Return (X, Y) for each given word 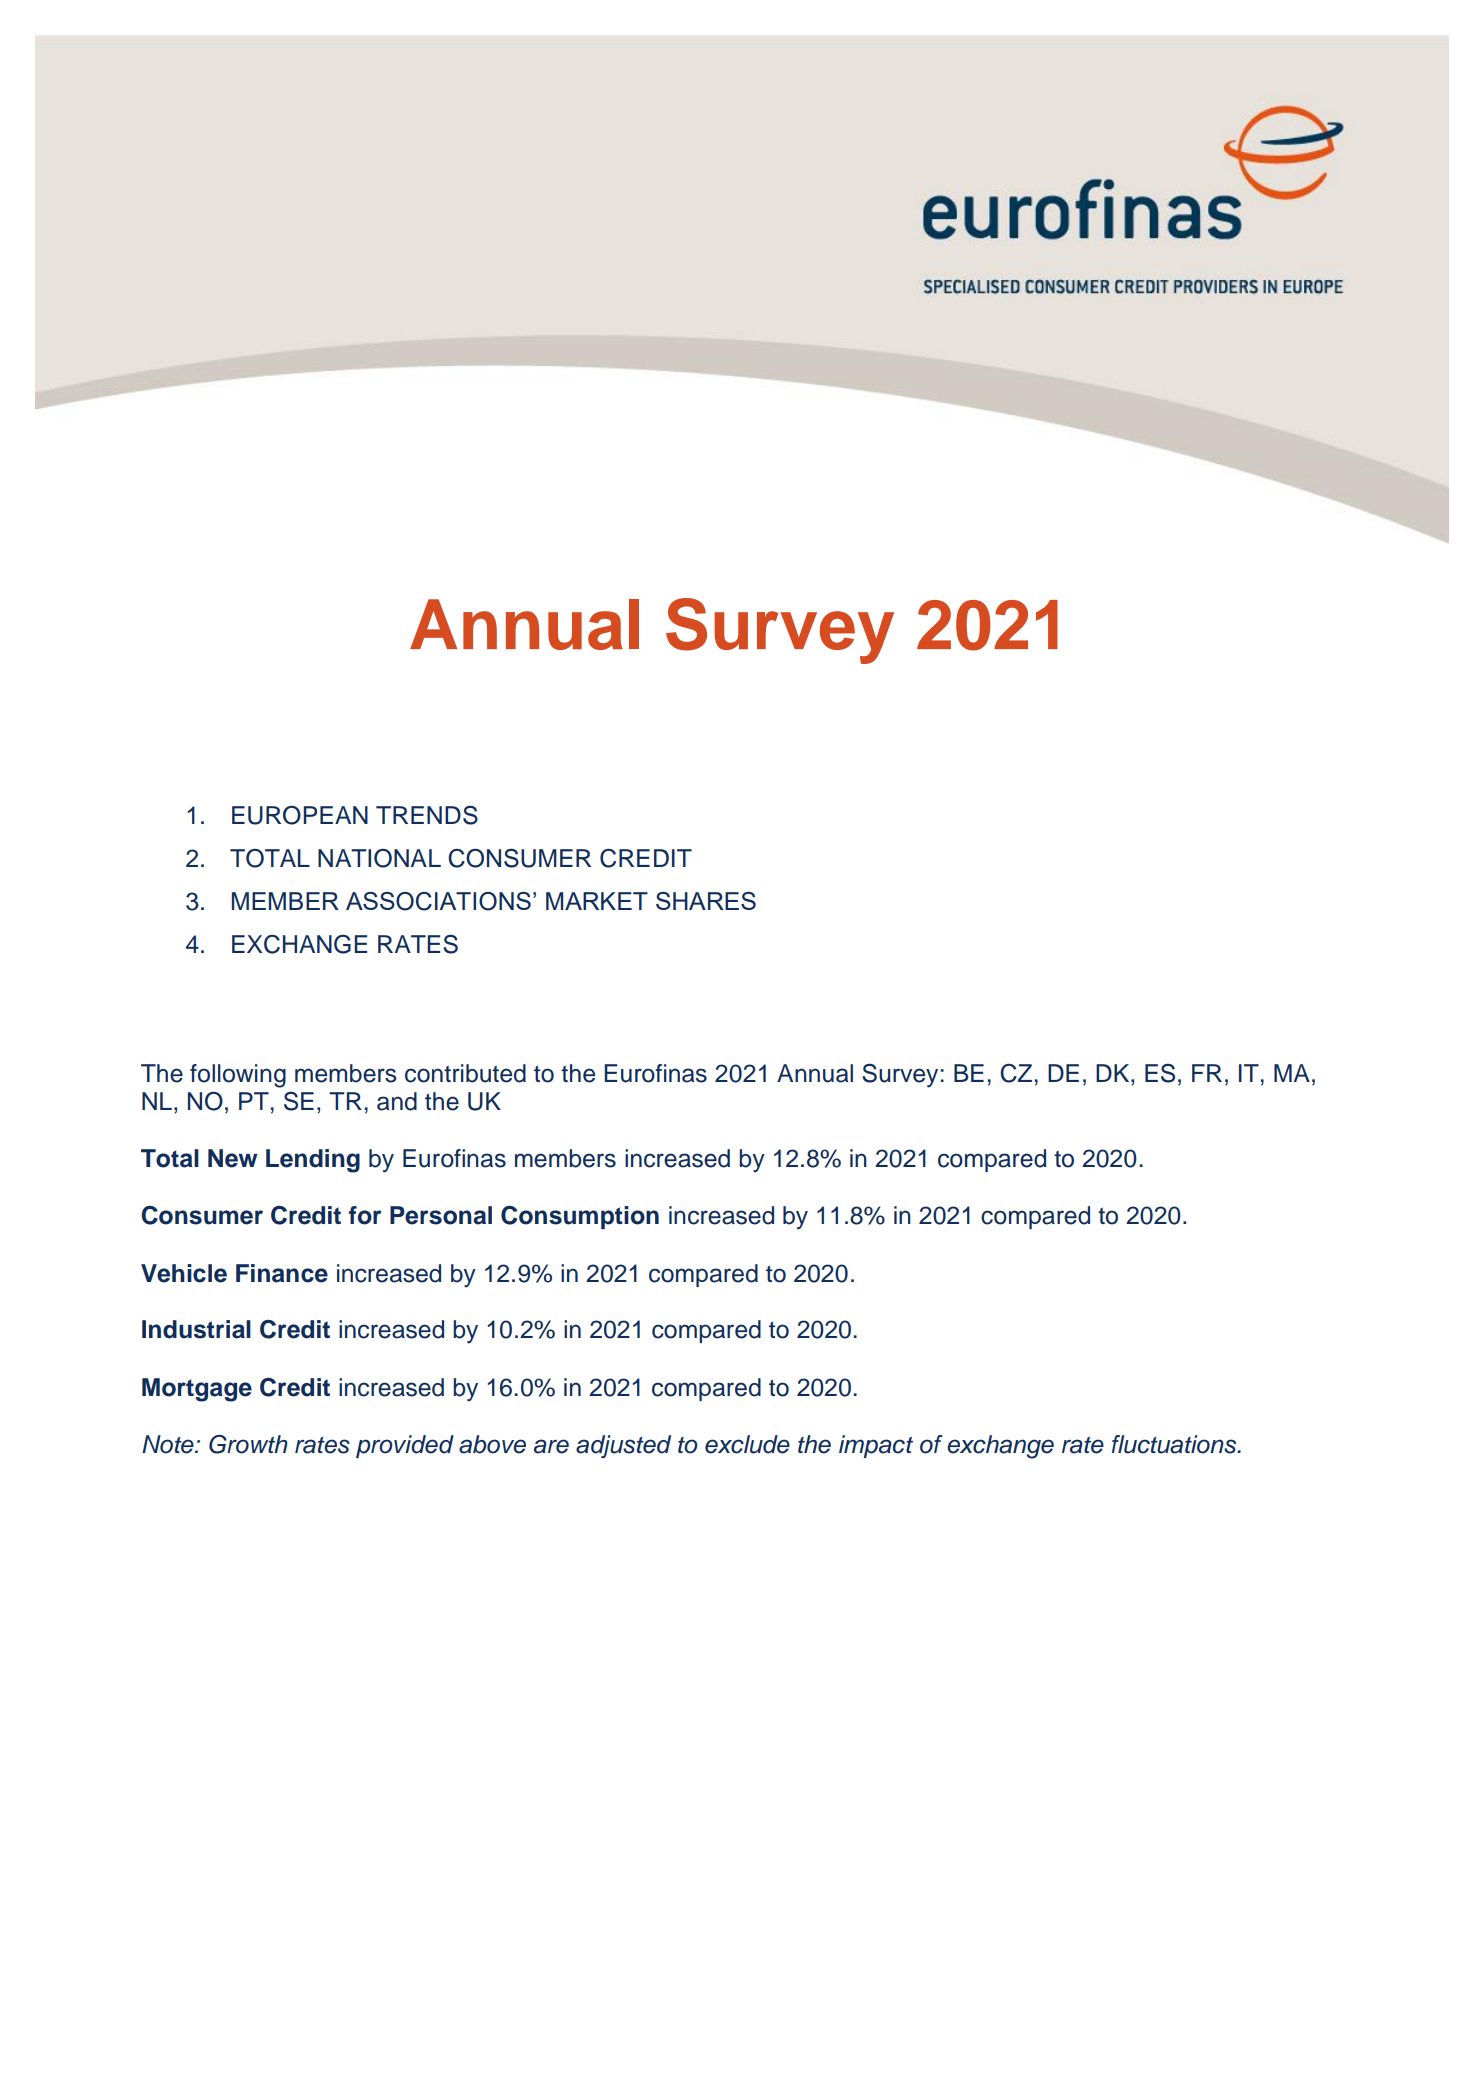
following (238, 1076)
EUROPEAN (300, 815)
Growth (248, 1444)
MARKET (597, 901)
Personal (441, 1215)
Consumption (580, 1217)
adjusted (623, 1446)
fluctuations (1175, 1444)
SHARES (706, 901)
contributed (465, 1073)
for (365, 1215)
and (397, 1101)
